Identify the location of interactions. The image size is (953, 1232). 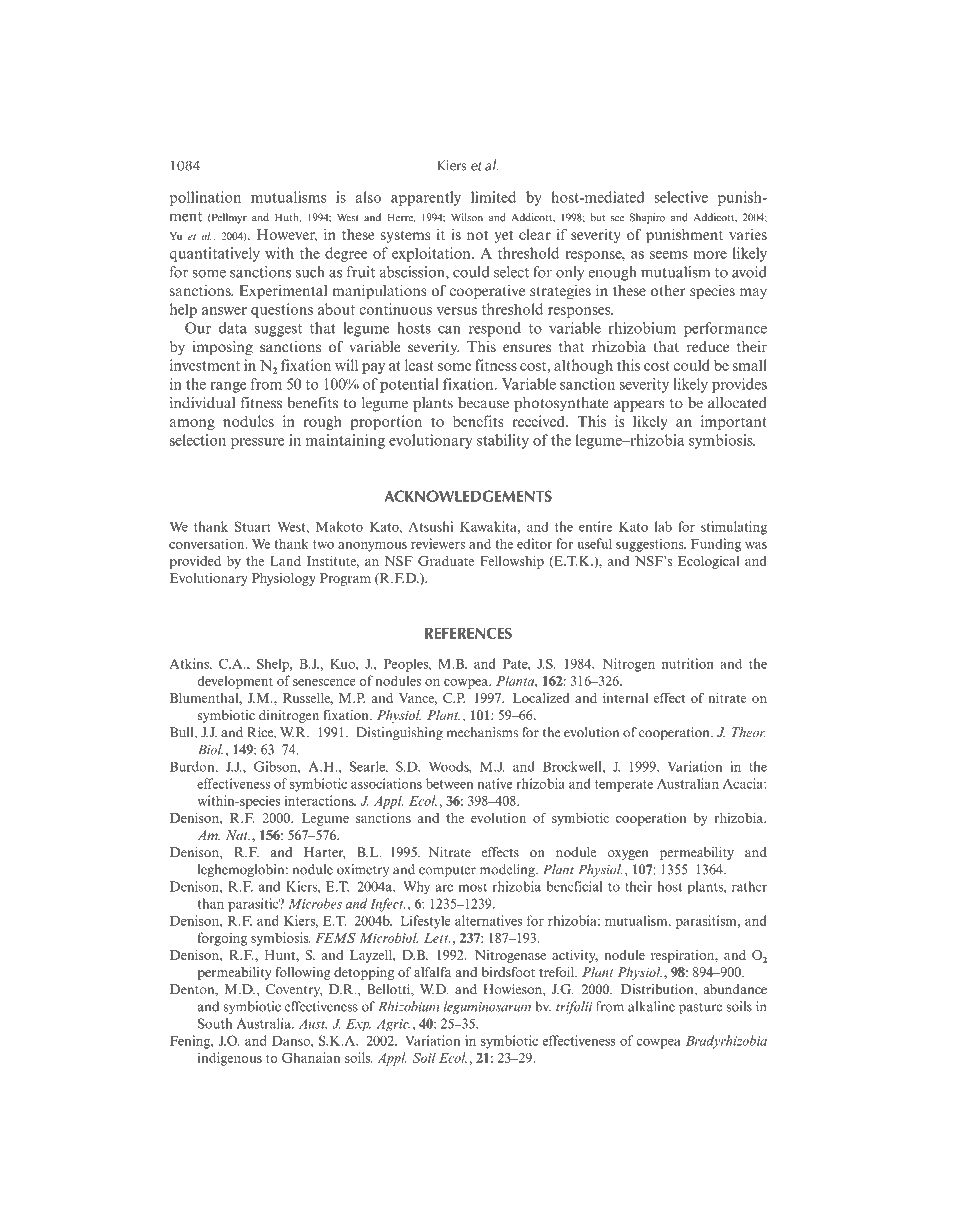
(320, 800).
